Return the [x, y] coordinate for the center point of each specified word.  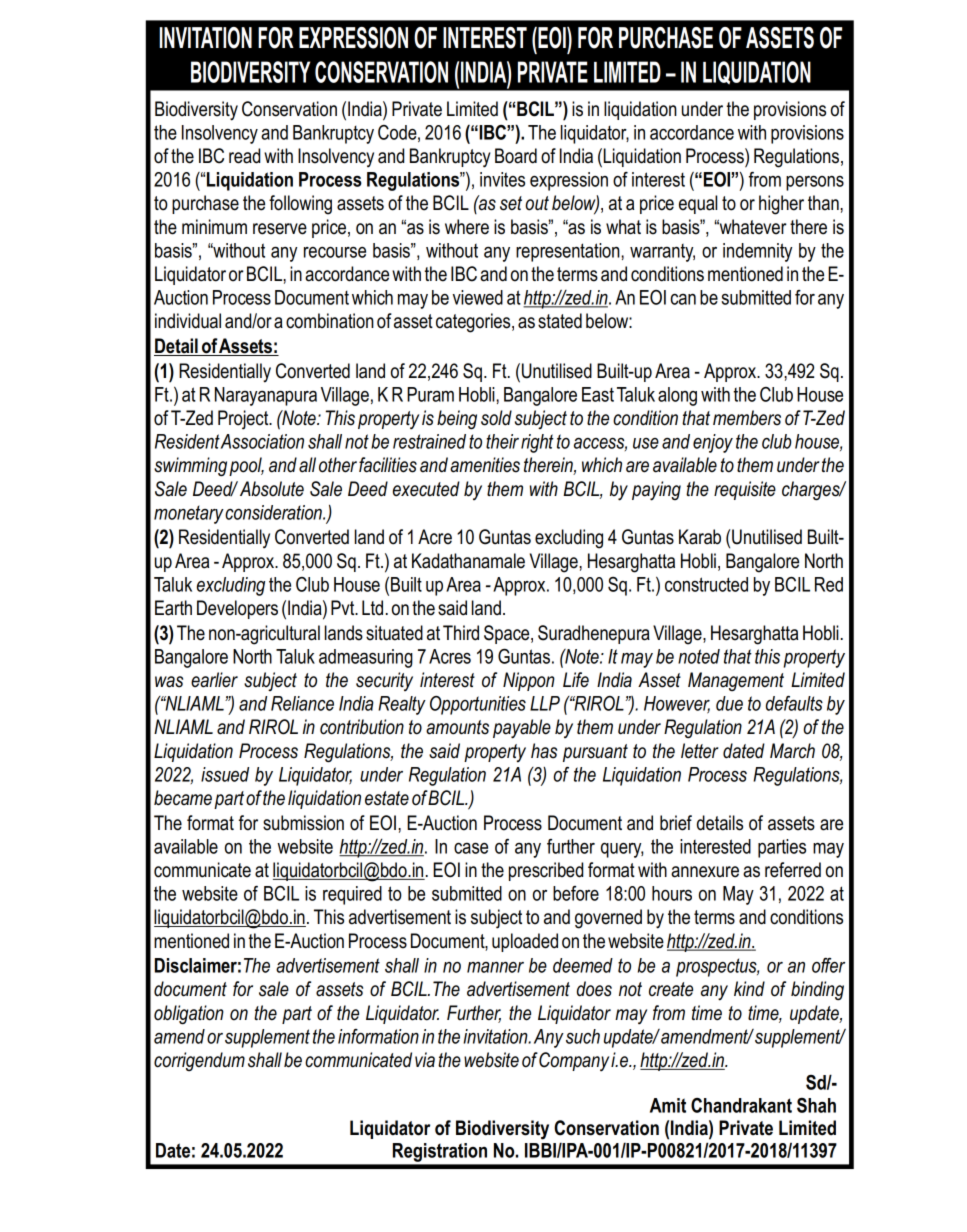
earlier [214, 680]
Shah [816, 1105]
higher [781, 205]
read [244, 156]
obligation [189, 1015]
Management [736, 681]
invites [502, 179]
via [425, 1060]
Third [461, 633]
